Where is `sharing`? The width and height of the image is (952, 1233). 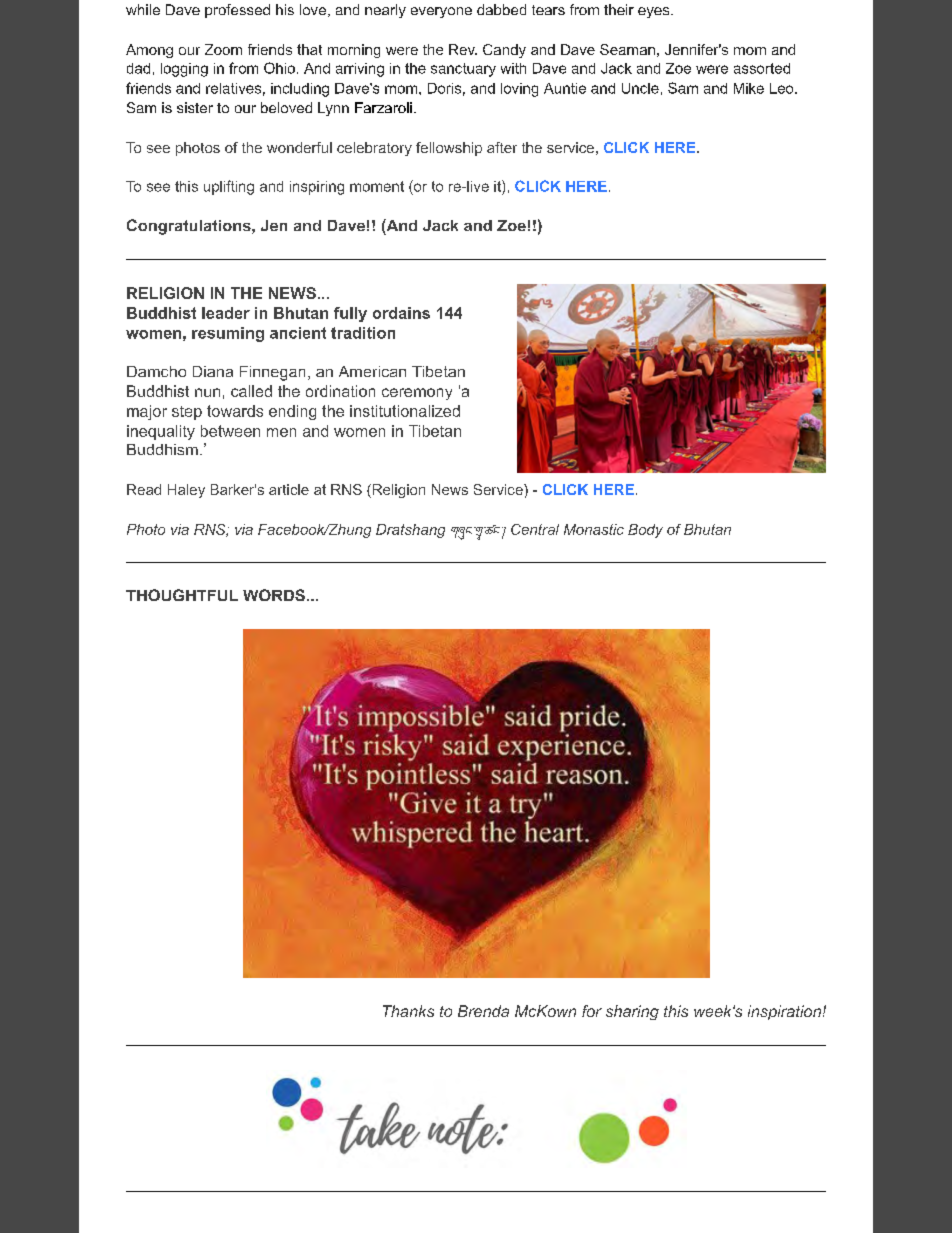
sharing is located at coordinates (632, 1012).
